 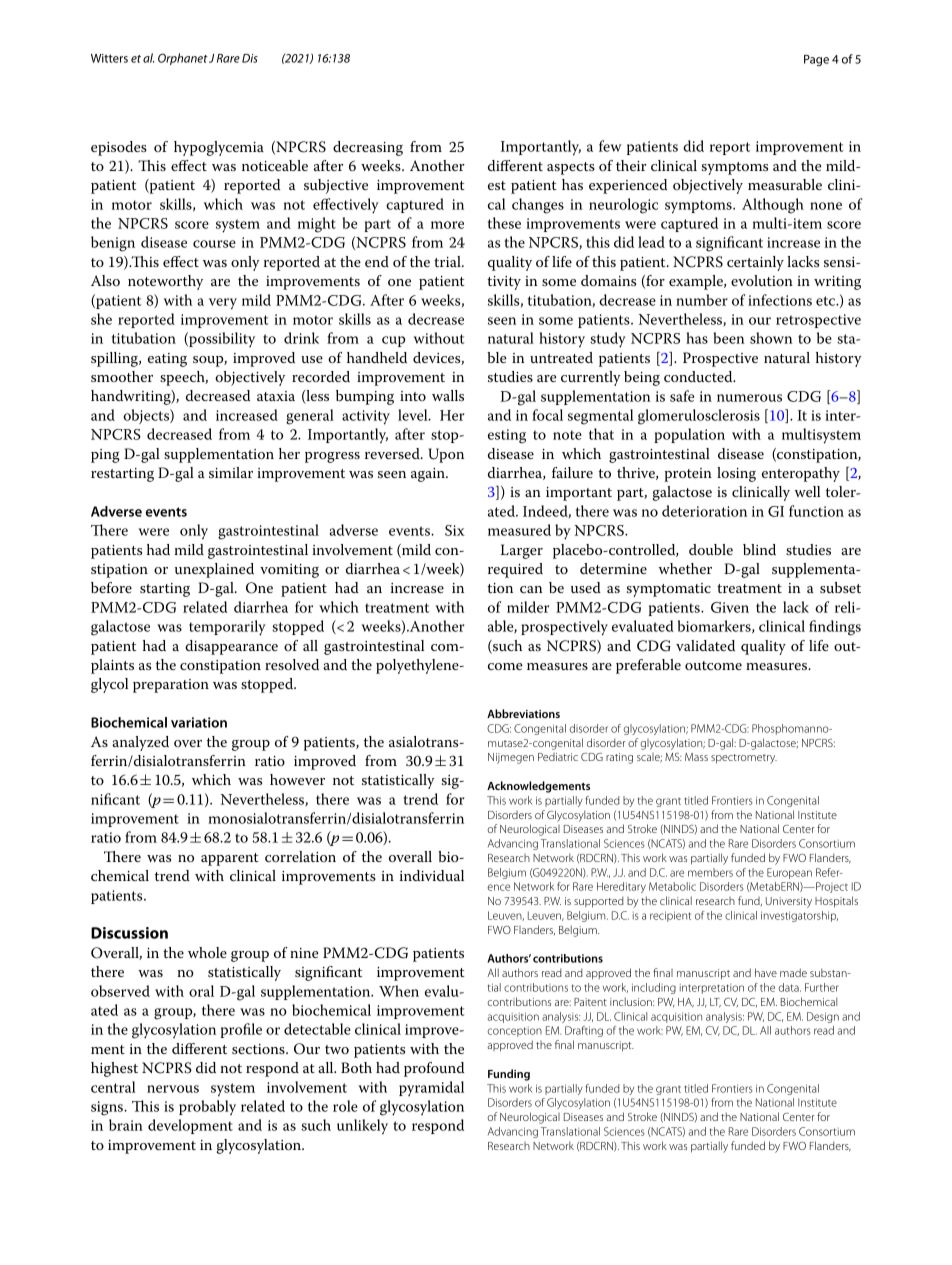 What do you see at coordinates (183, 59) in the document?
I see `Orphanet` at bounding box center [183, 59].
